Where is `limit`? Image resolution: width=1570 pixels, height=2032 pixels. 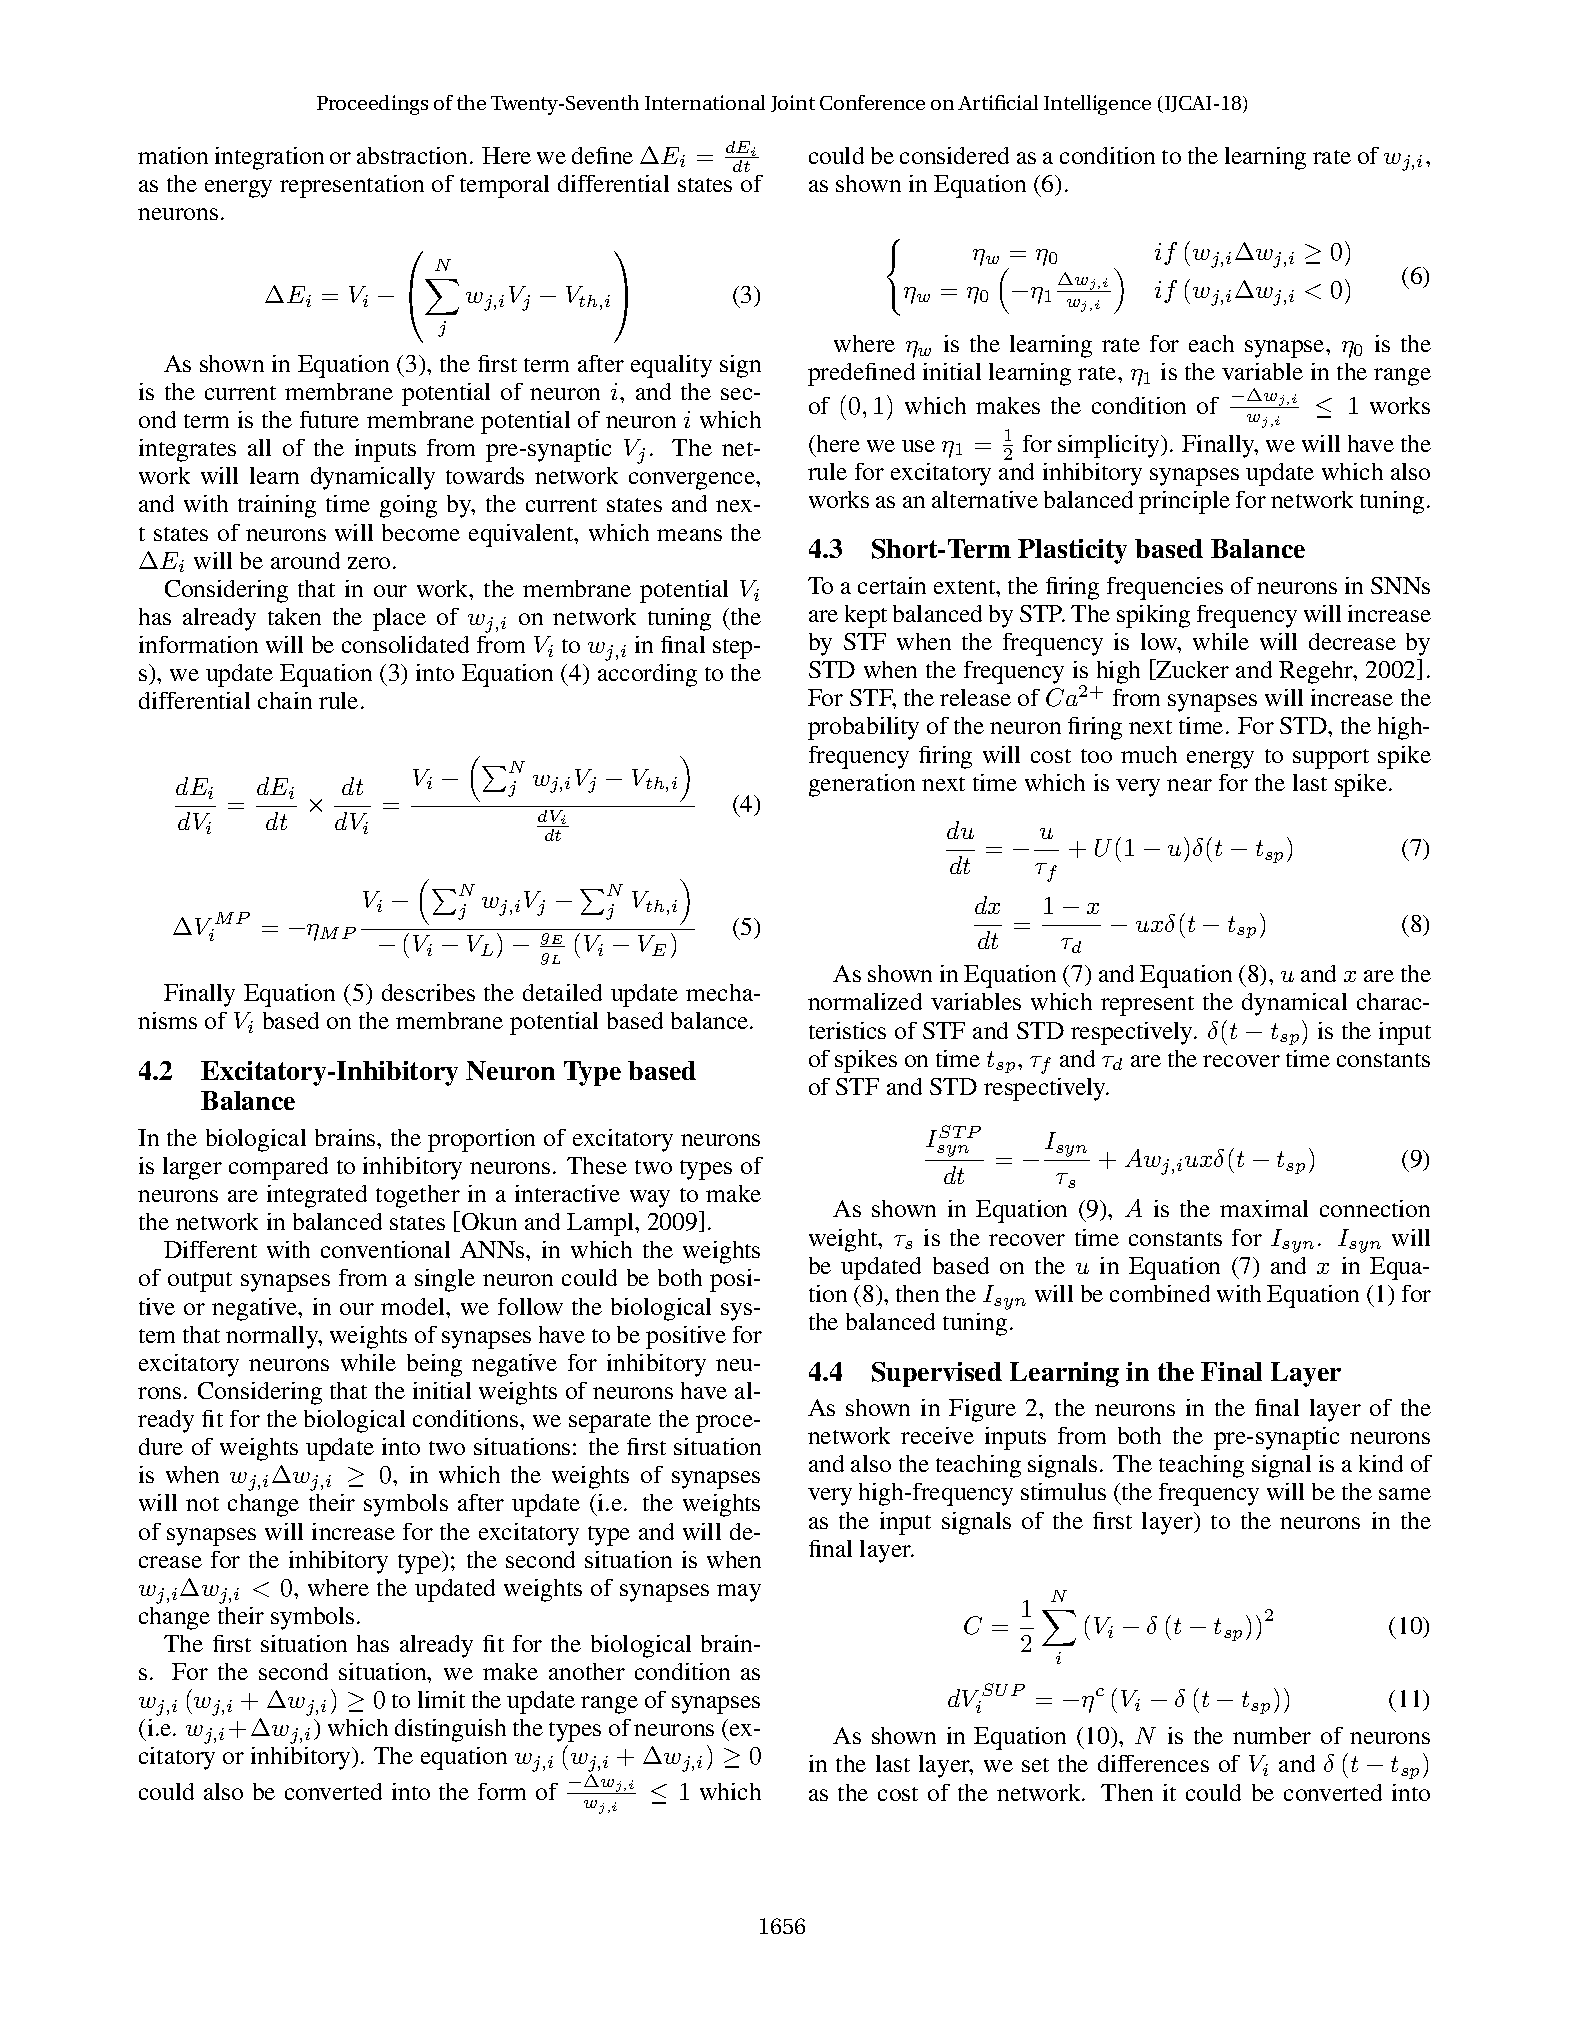
limit is located at coordinates (441, 1699).
